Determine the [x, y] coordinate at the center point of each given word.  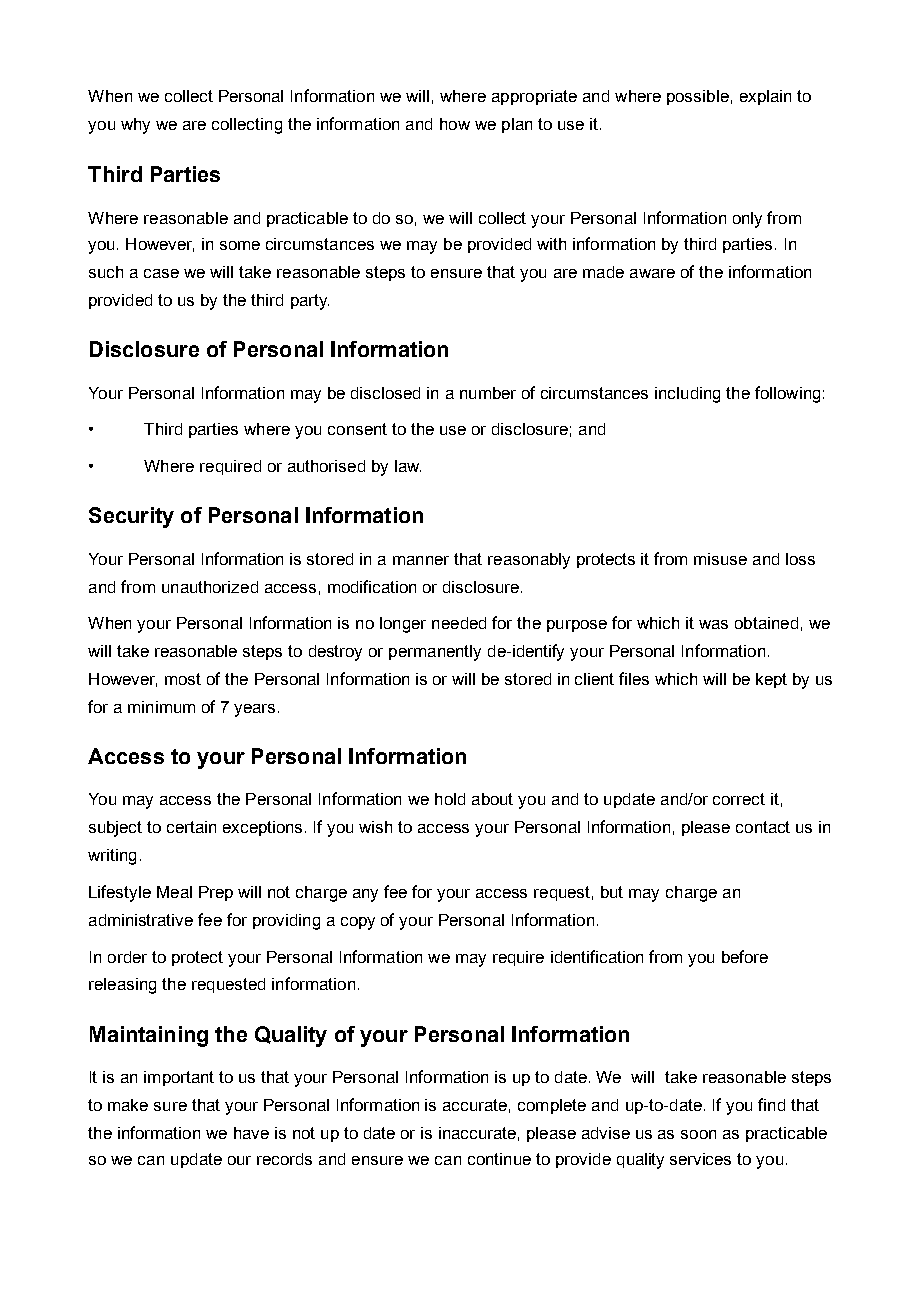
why [135, 126]
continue [499, 1159]
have [251, 1133]
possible [698, 97]
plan [517, 125]
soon [698, 1134]
